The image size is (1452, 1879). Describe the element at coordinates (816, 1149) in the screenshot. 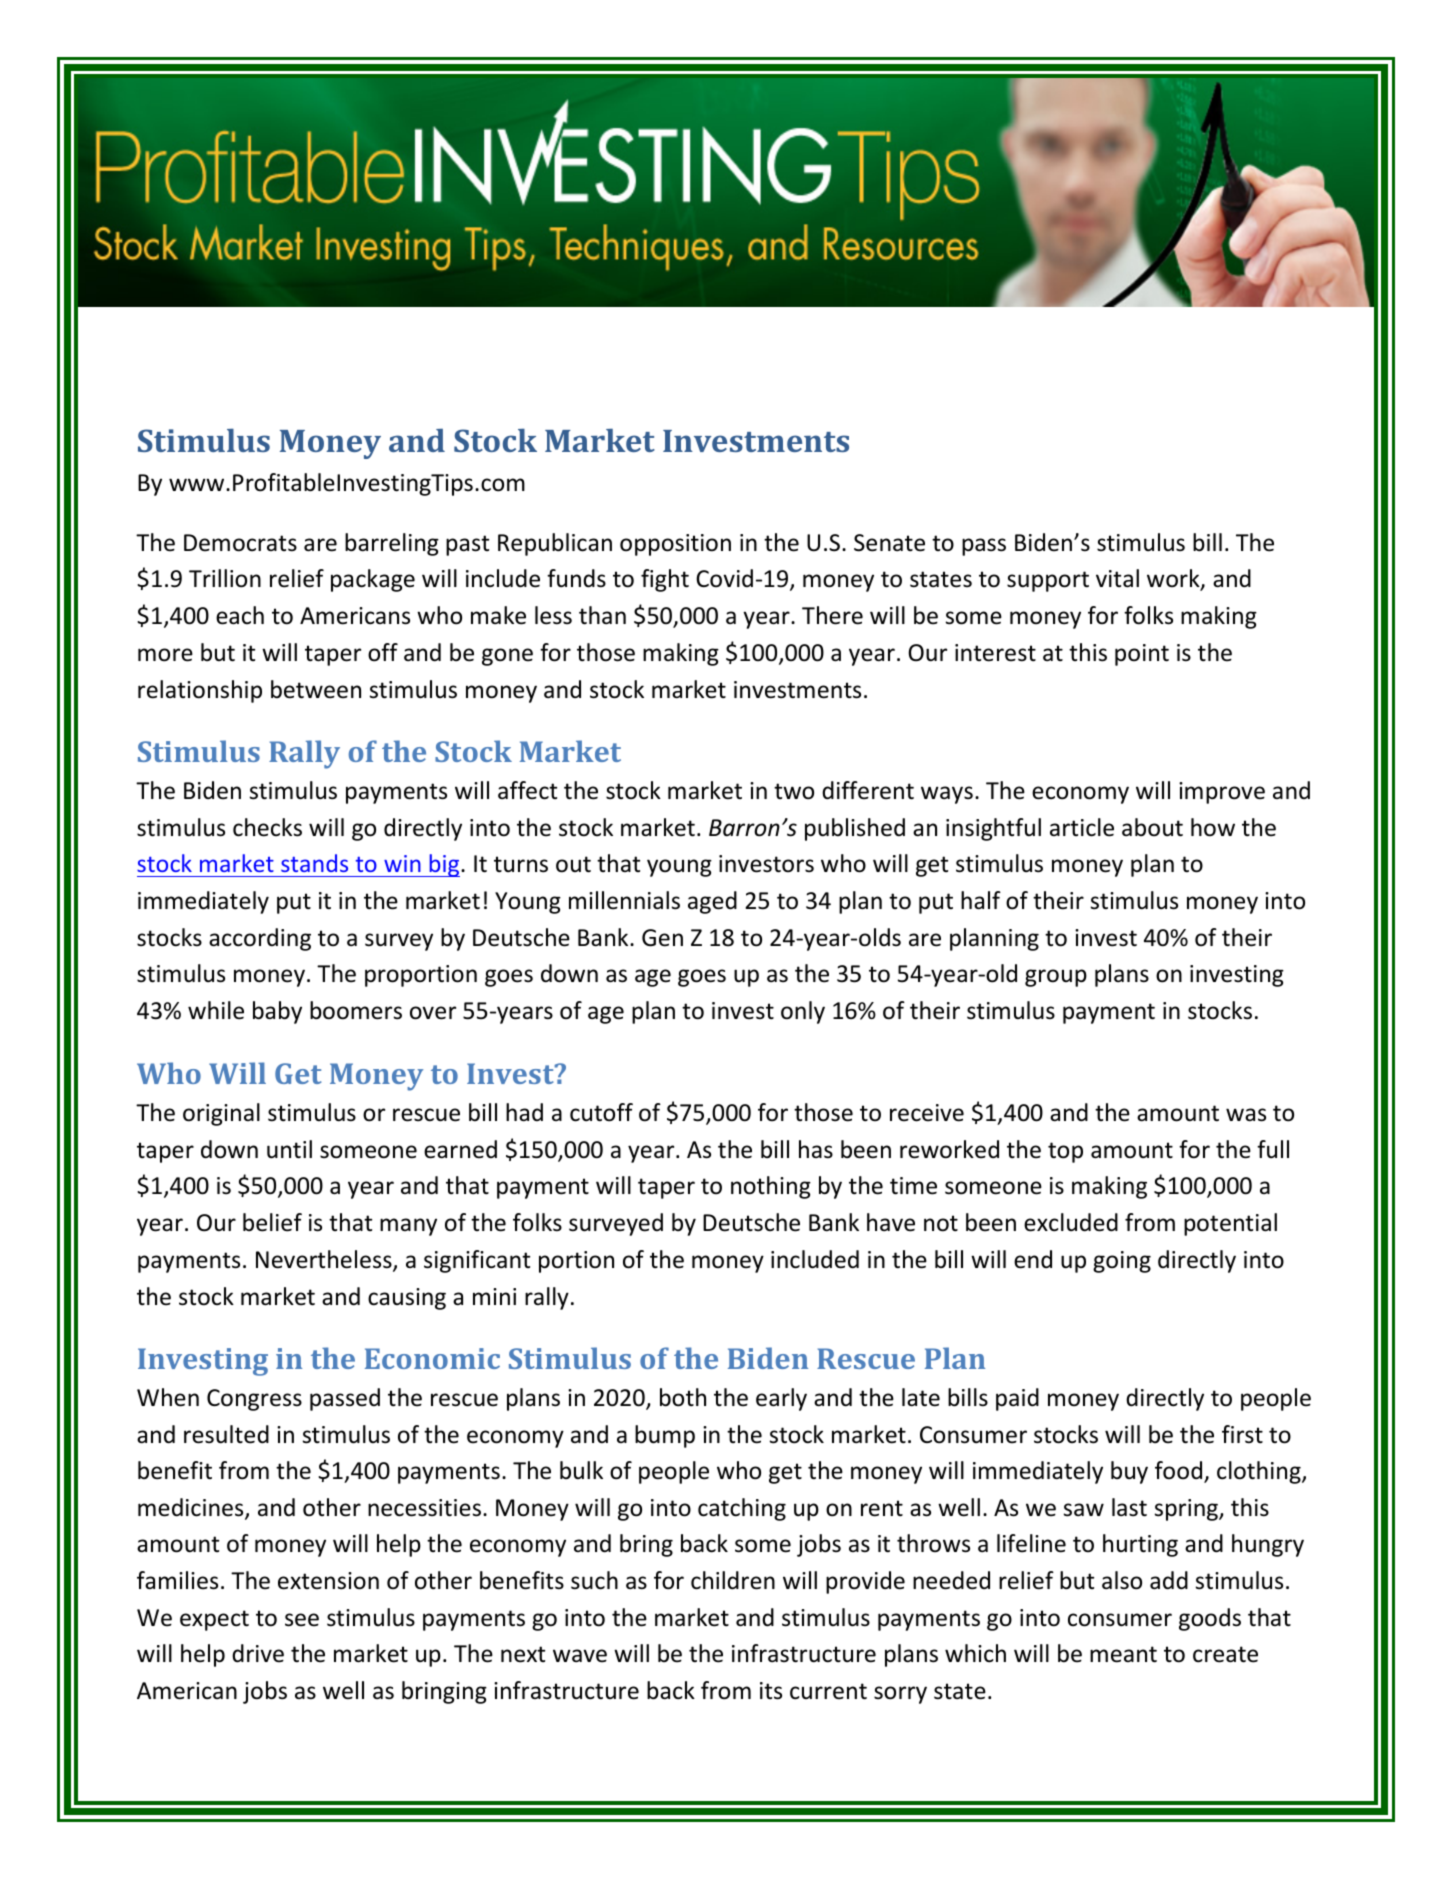

I see `has` at that location.
